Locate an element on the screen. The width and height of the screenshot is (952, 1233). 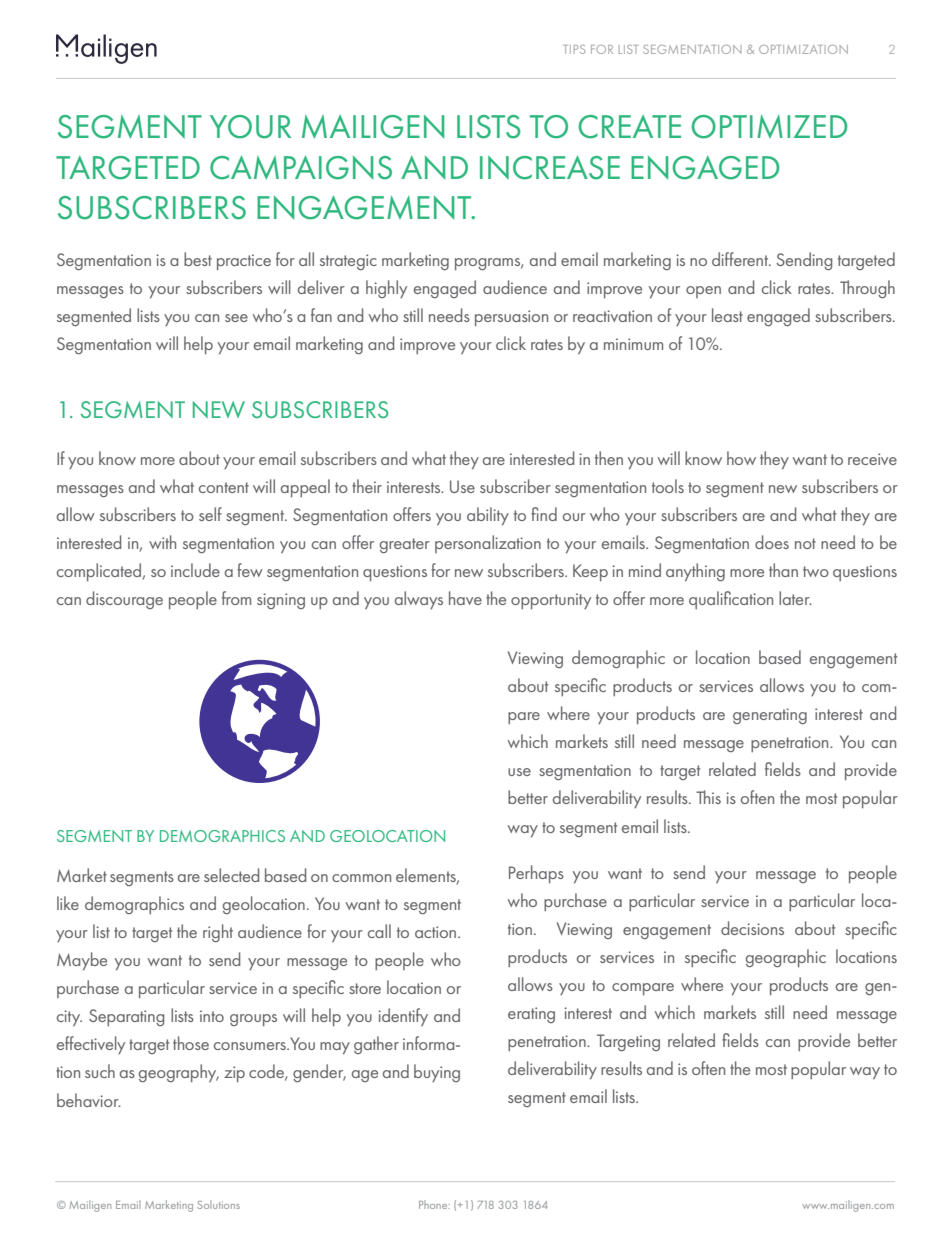
persuasion is located at coordinates (511, 318).
